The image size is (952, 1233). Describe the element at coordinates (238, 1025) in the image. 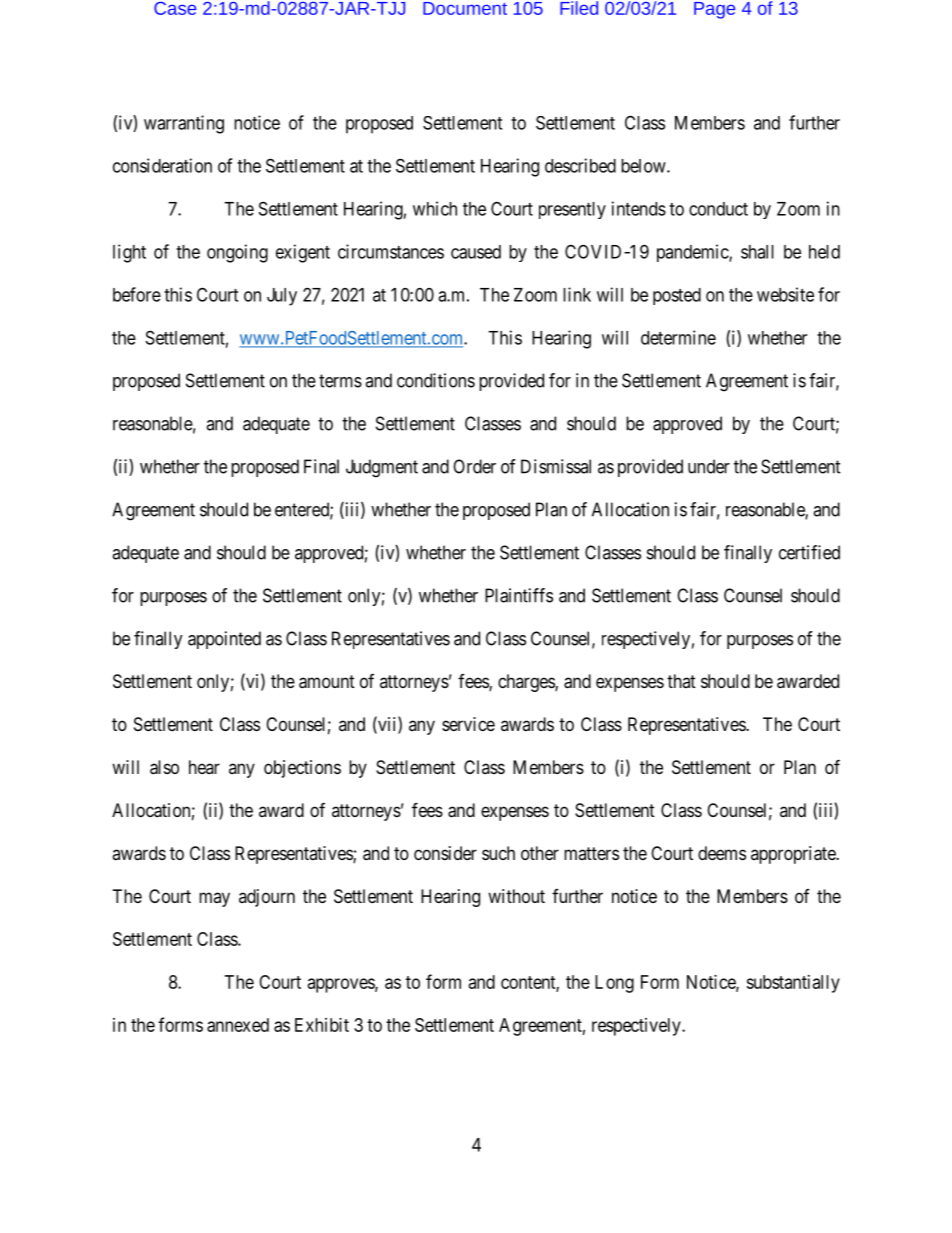

I see `annexed` at that location.
